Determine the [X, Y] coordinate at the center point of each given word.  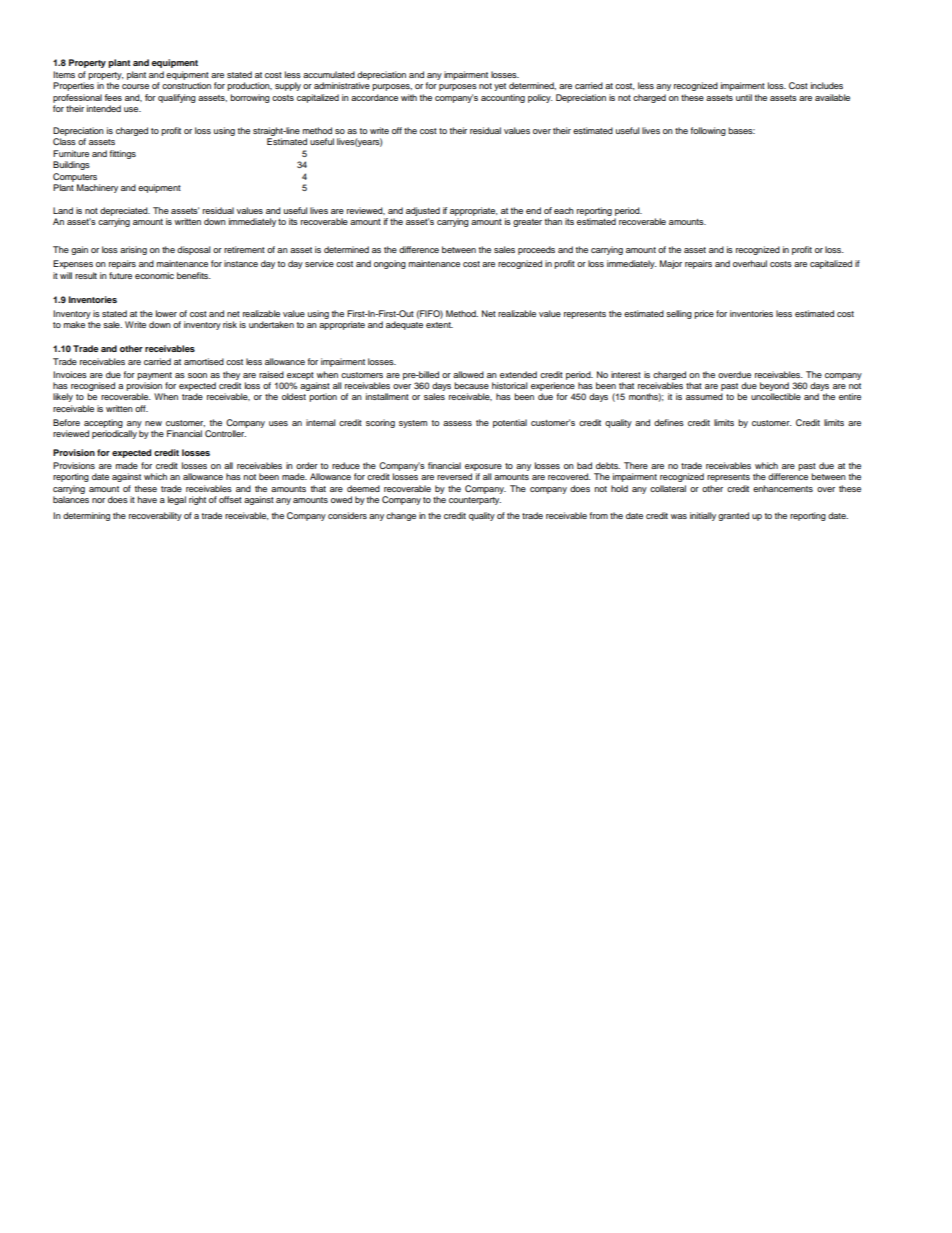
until [744, 97]
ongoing [390, 264]
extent [439, 325]
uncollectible [776, 396]
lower [166, 313]
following [708, 131]
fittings [123, 154]
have [147, 499]
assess [457, 423]
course [135, 86]
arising [133, 250]
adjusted [423, 211]
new [153, 423]
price [704, 314]
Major [671, 264]
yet [500, 87]
